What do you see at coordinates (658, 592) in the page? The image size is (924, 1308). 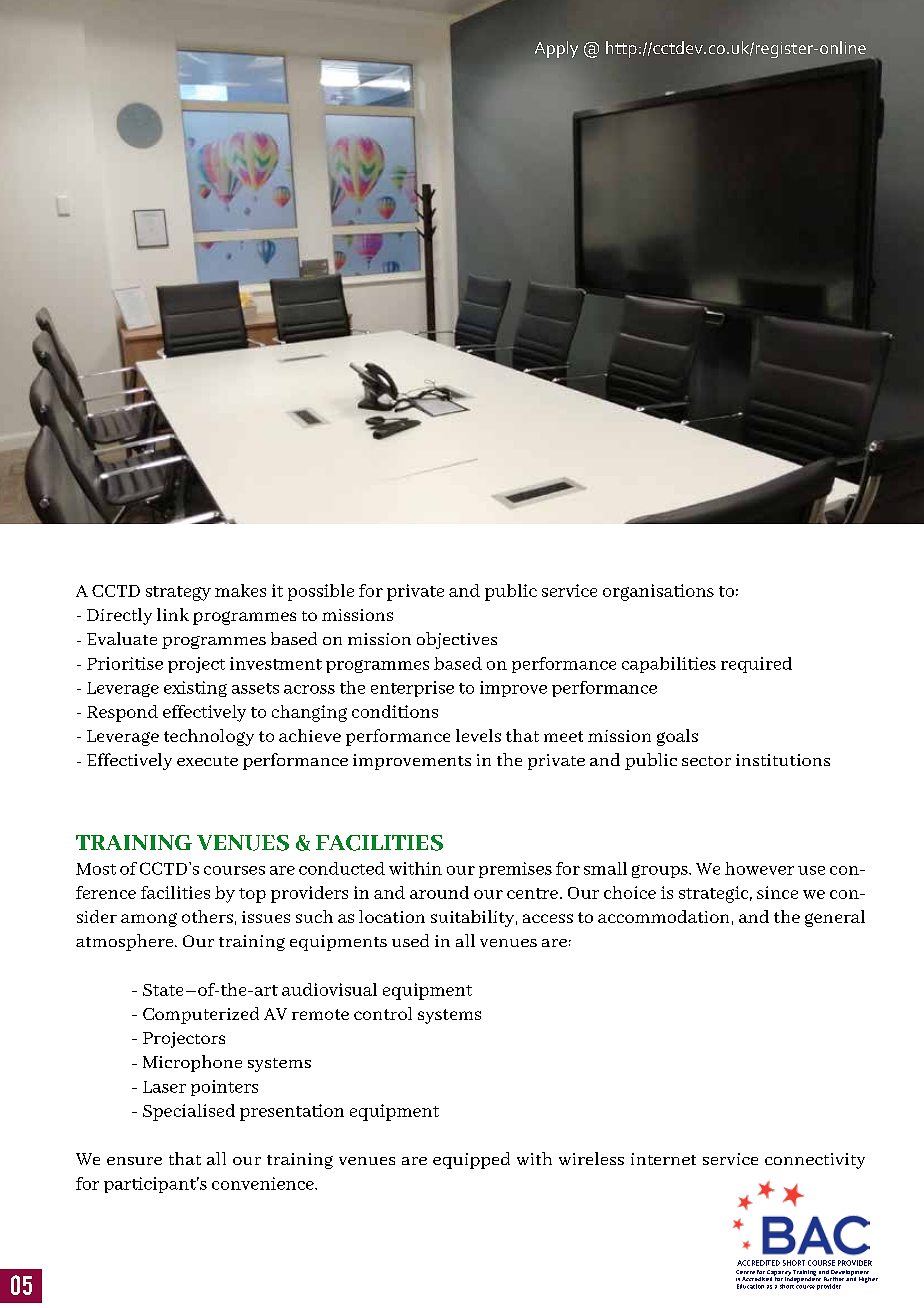 I see `organisations` at bounding box center [658, 592].
